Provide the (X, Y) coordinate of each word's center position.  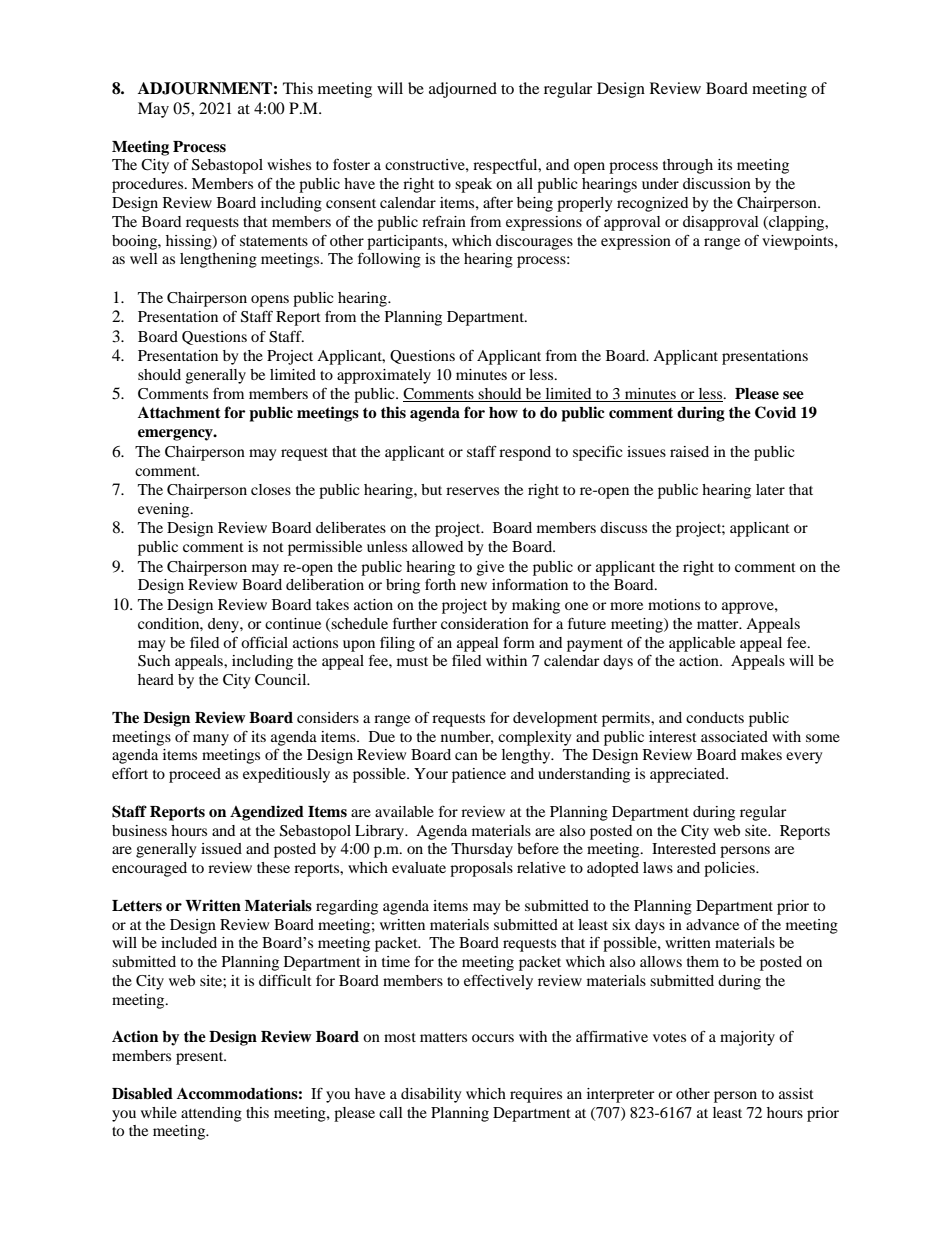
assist (796, 1093)
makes (761, 754)
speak (473, 185)
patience (479, 775)
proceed (195, 775)
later (770, 489)
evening (165, 510)
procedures (149, 185)
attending (211, 1114)
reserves (472, 491)
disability (431, 1095)
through (688, 166)
